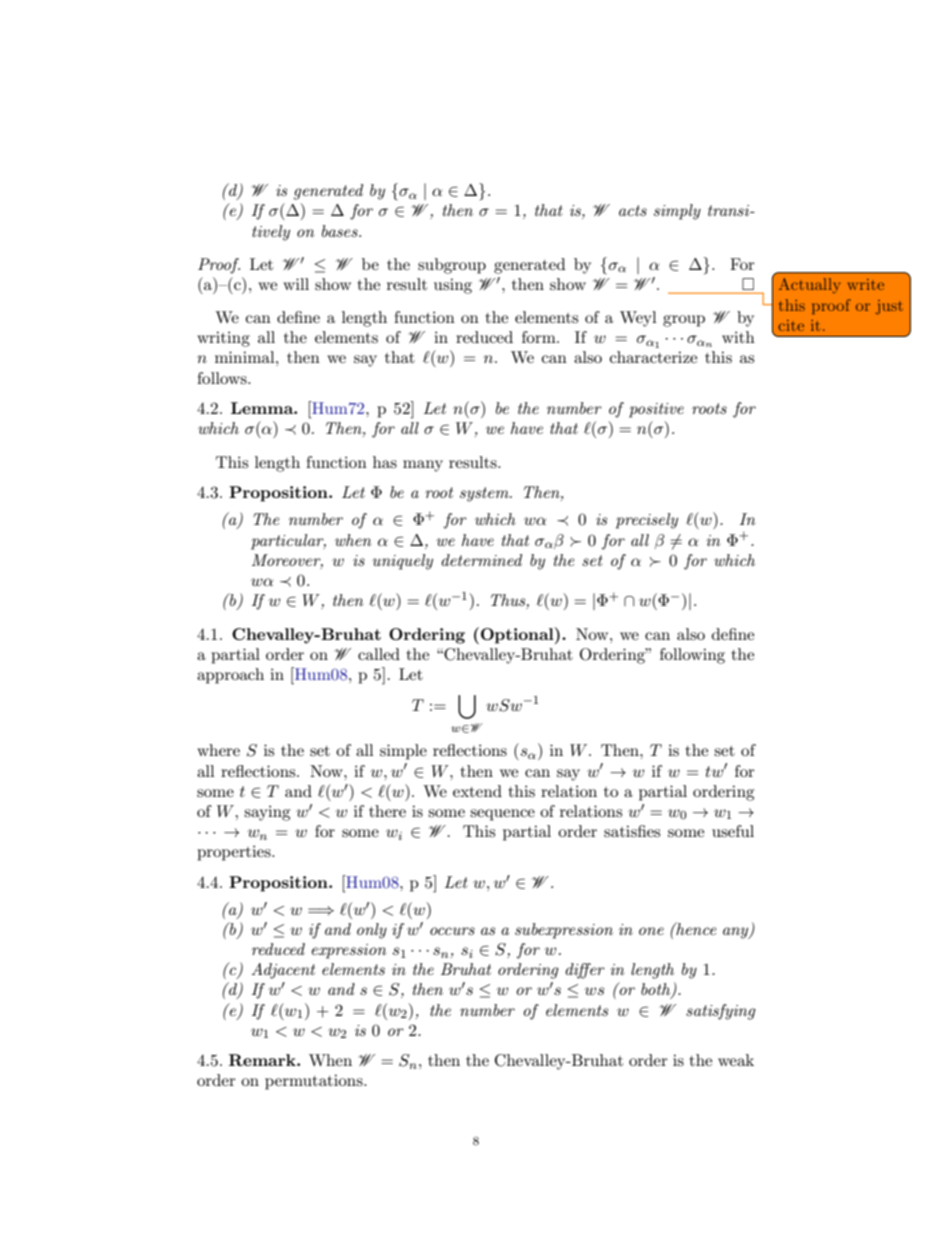 The image size is (952, 1233). Describe the element at coordinates (235, 853) in the screenshot. I see `properties` at that location.
